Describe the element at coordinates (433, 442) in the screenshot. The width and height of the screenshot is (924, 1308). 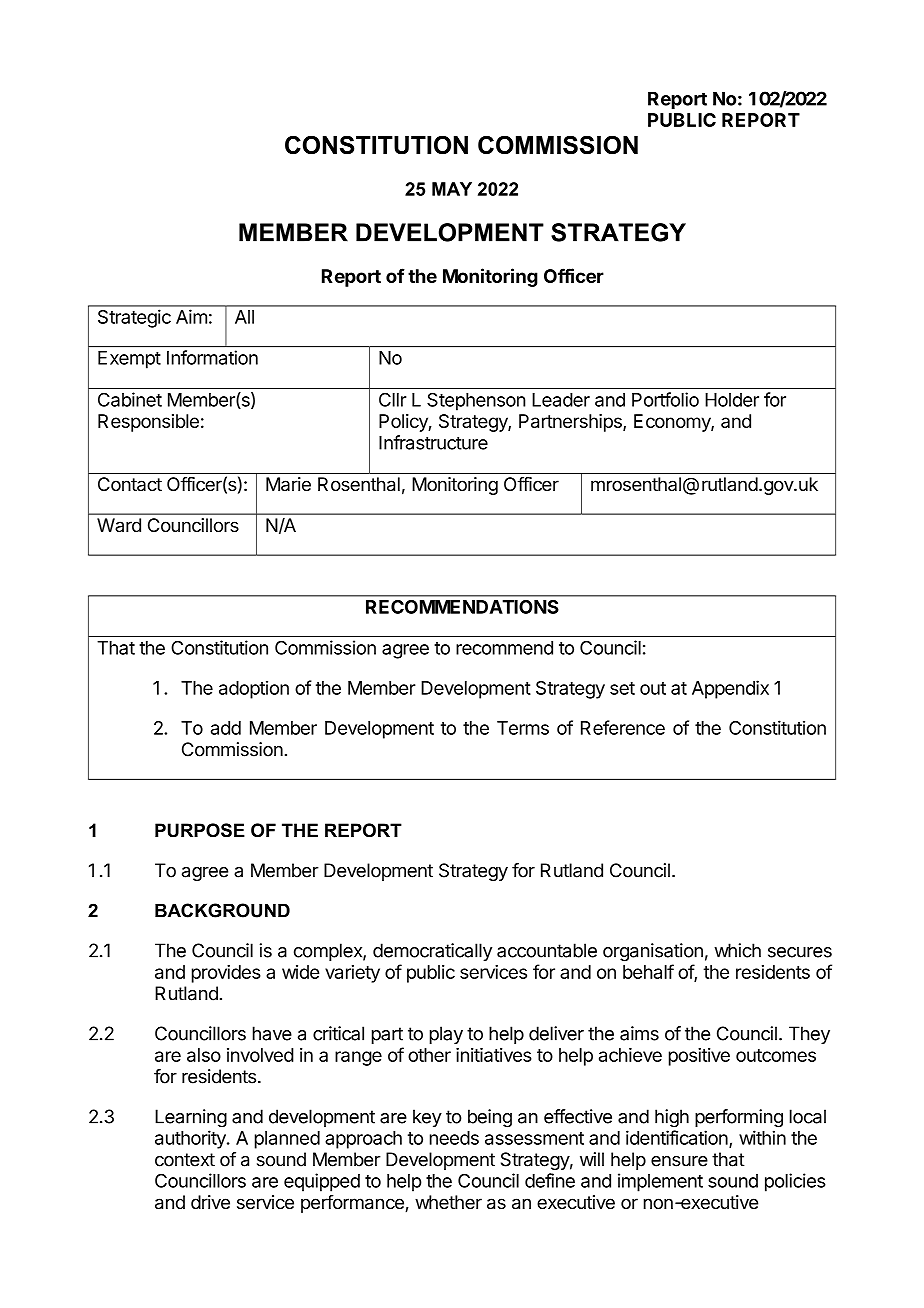
I see `Infrastructure` at that location.
